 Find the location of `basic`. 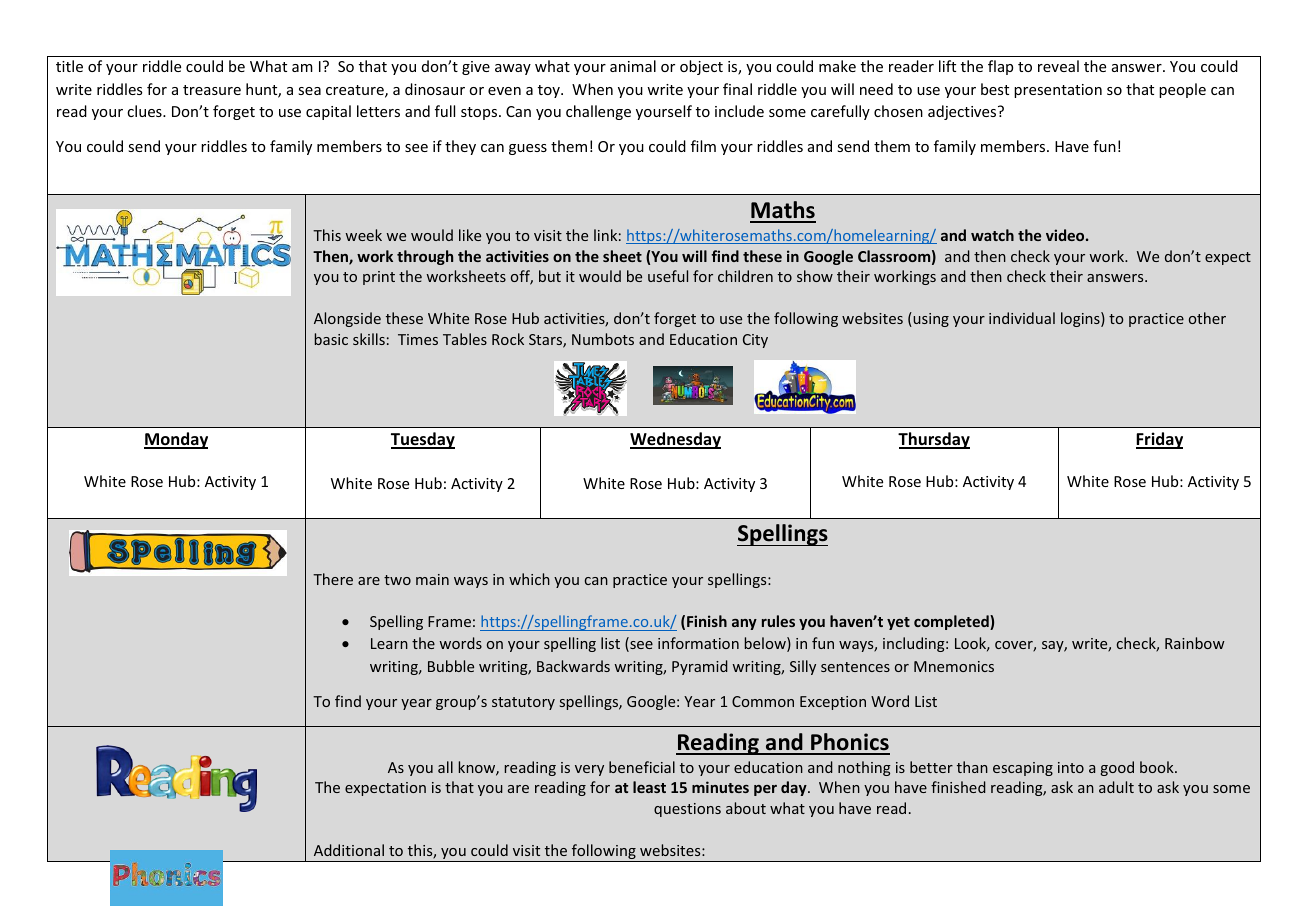

basic is located at coordinates (331, 339).
